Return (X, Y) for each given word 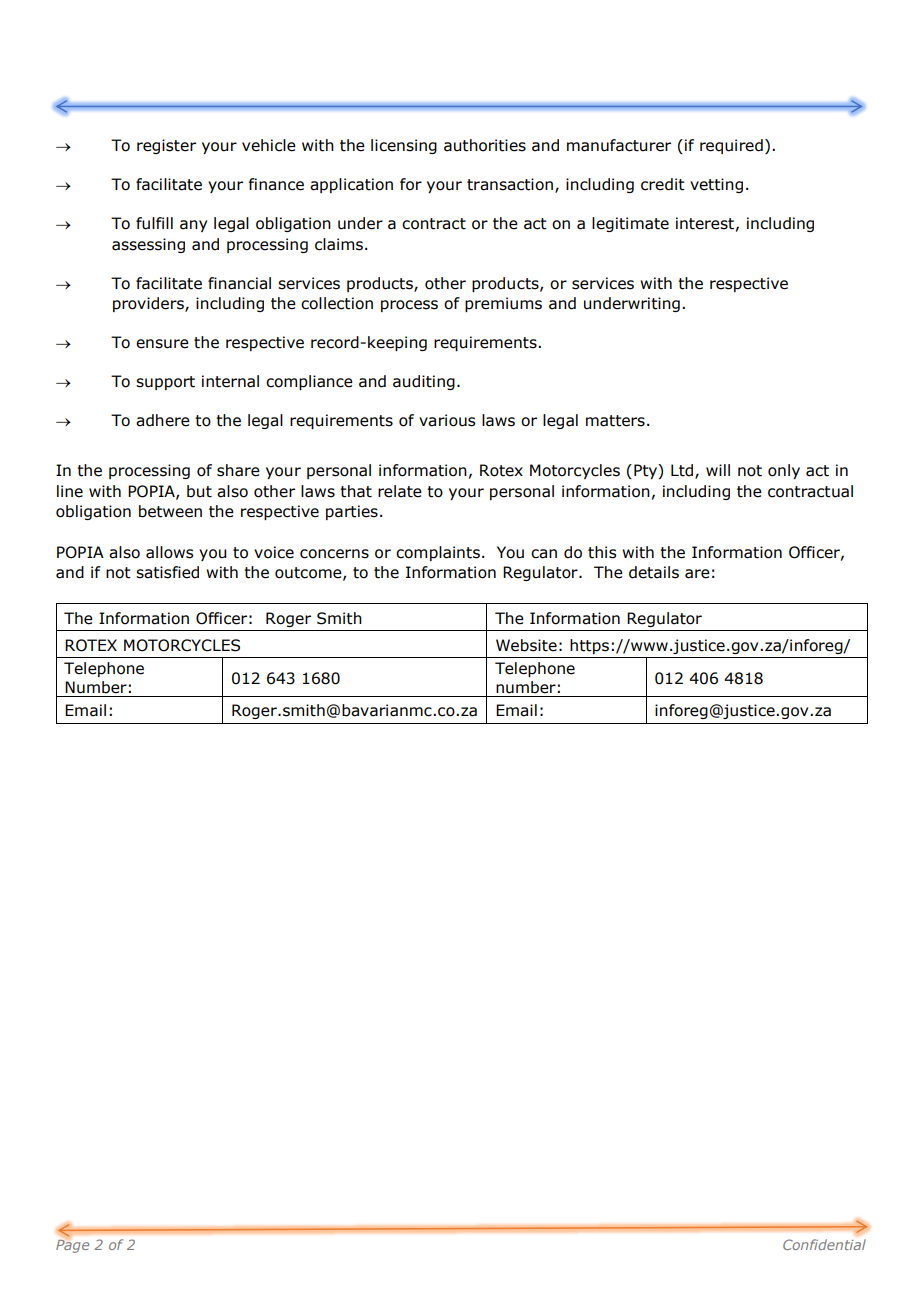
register (166, 146)
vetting (716, 185)
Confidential (824, 1244)
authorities (485, 145)
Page (72, 1245)
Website (526, 645)
